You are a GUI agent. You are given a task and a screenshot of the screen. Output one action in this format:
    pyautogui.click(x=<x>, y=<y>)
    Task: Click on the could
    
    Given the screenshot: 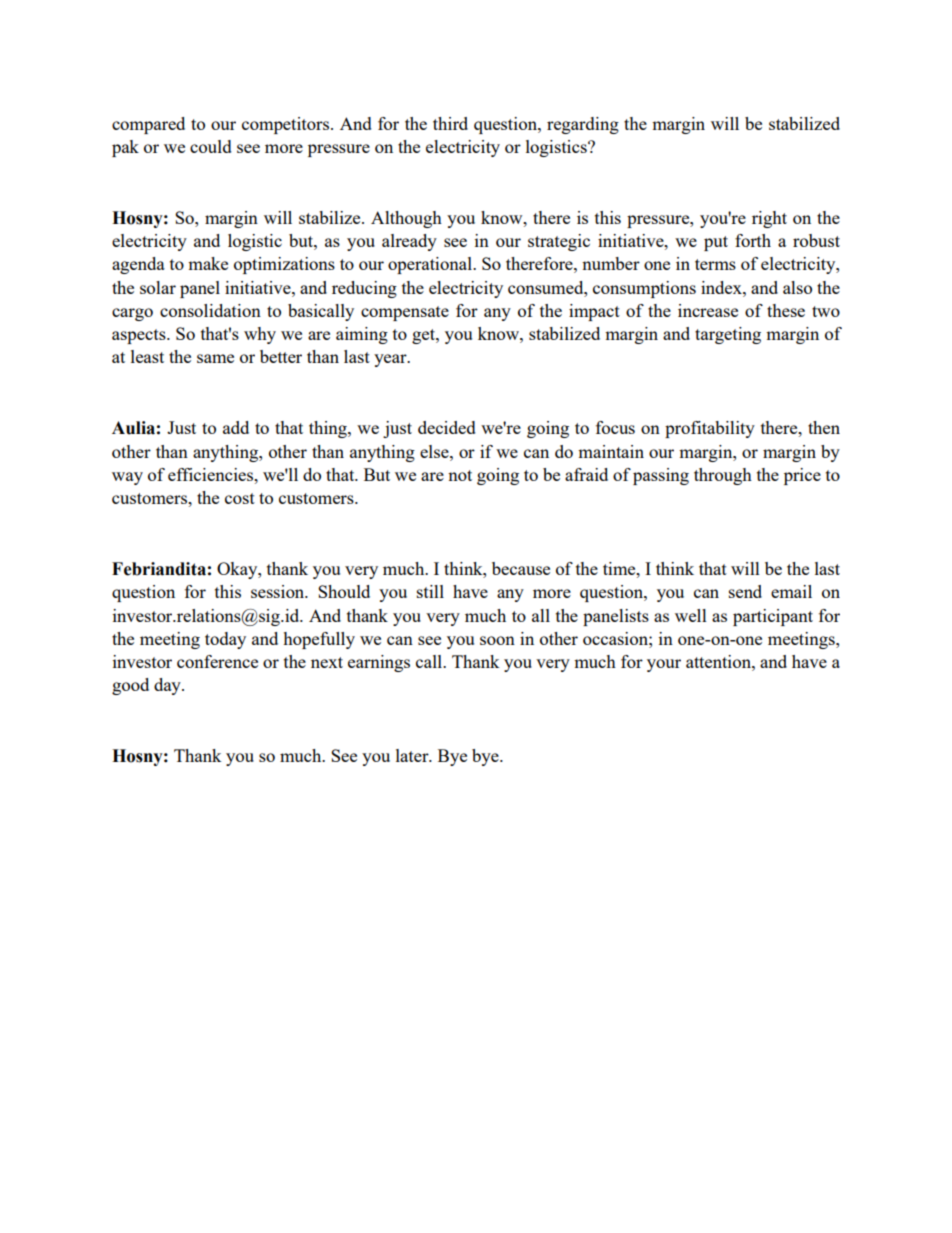 What is the action you would take?
    pyautogui.click(x=211, y=146)
